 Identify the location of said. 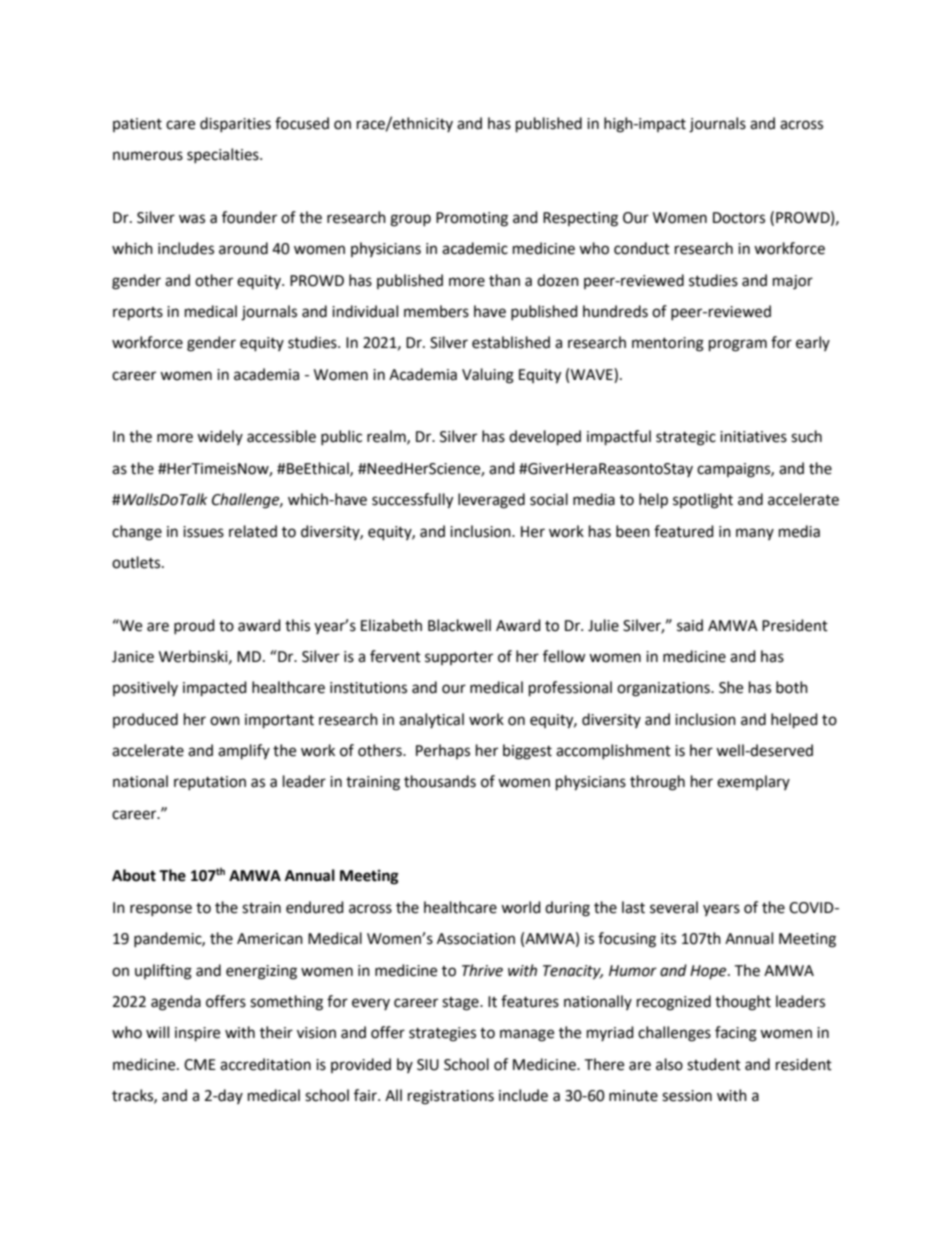
(690, 625).
